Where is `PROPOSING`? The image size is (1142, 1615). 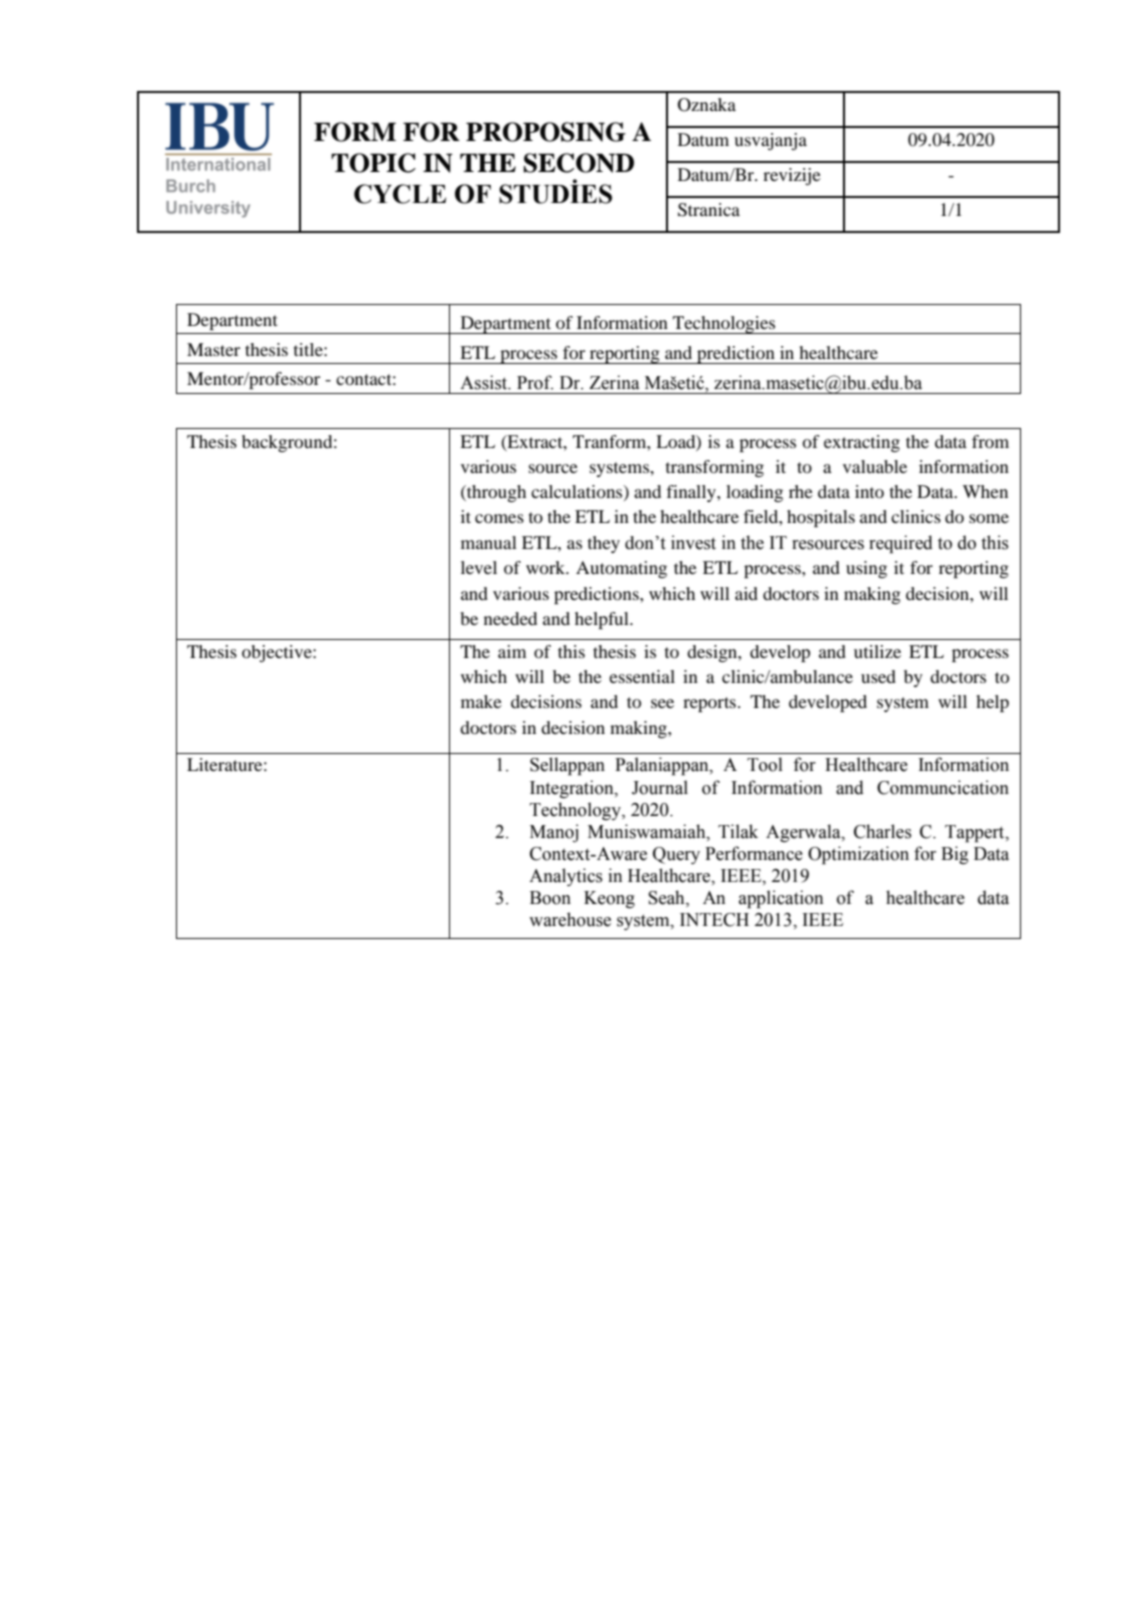
PROPOSING is located at coordinates (546, 132).
